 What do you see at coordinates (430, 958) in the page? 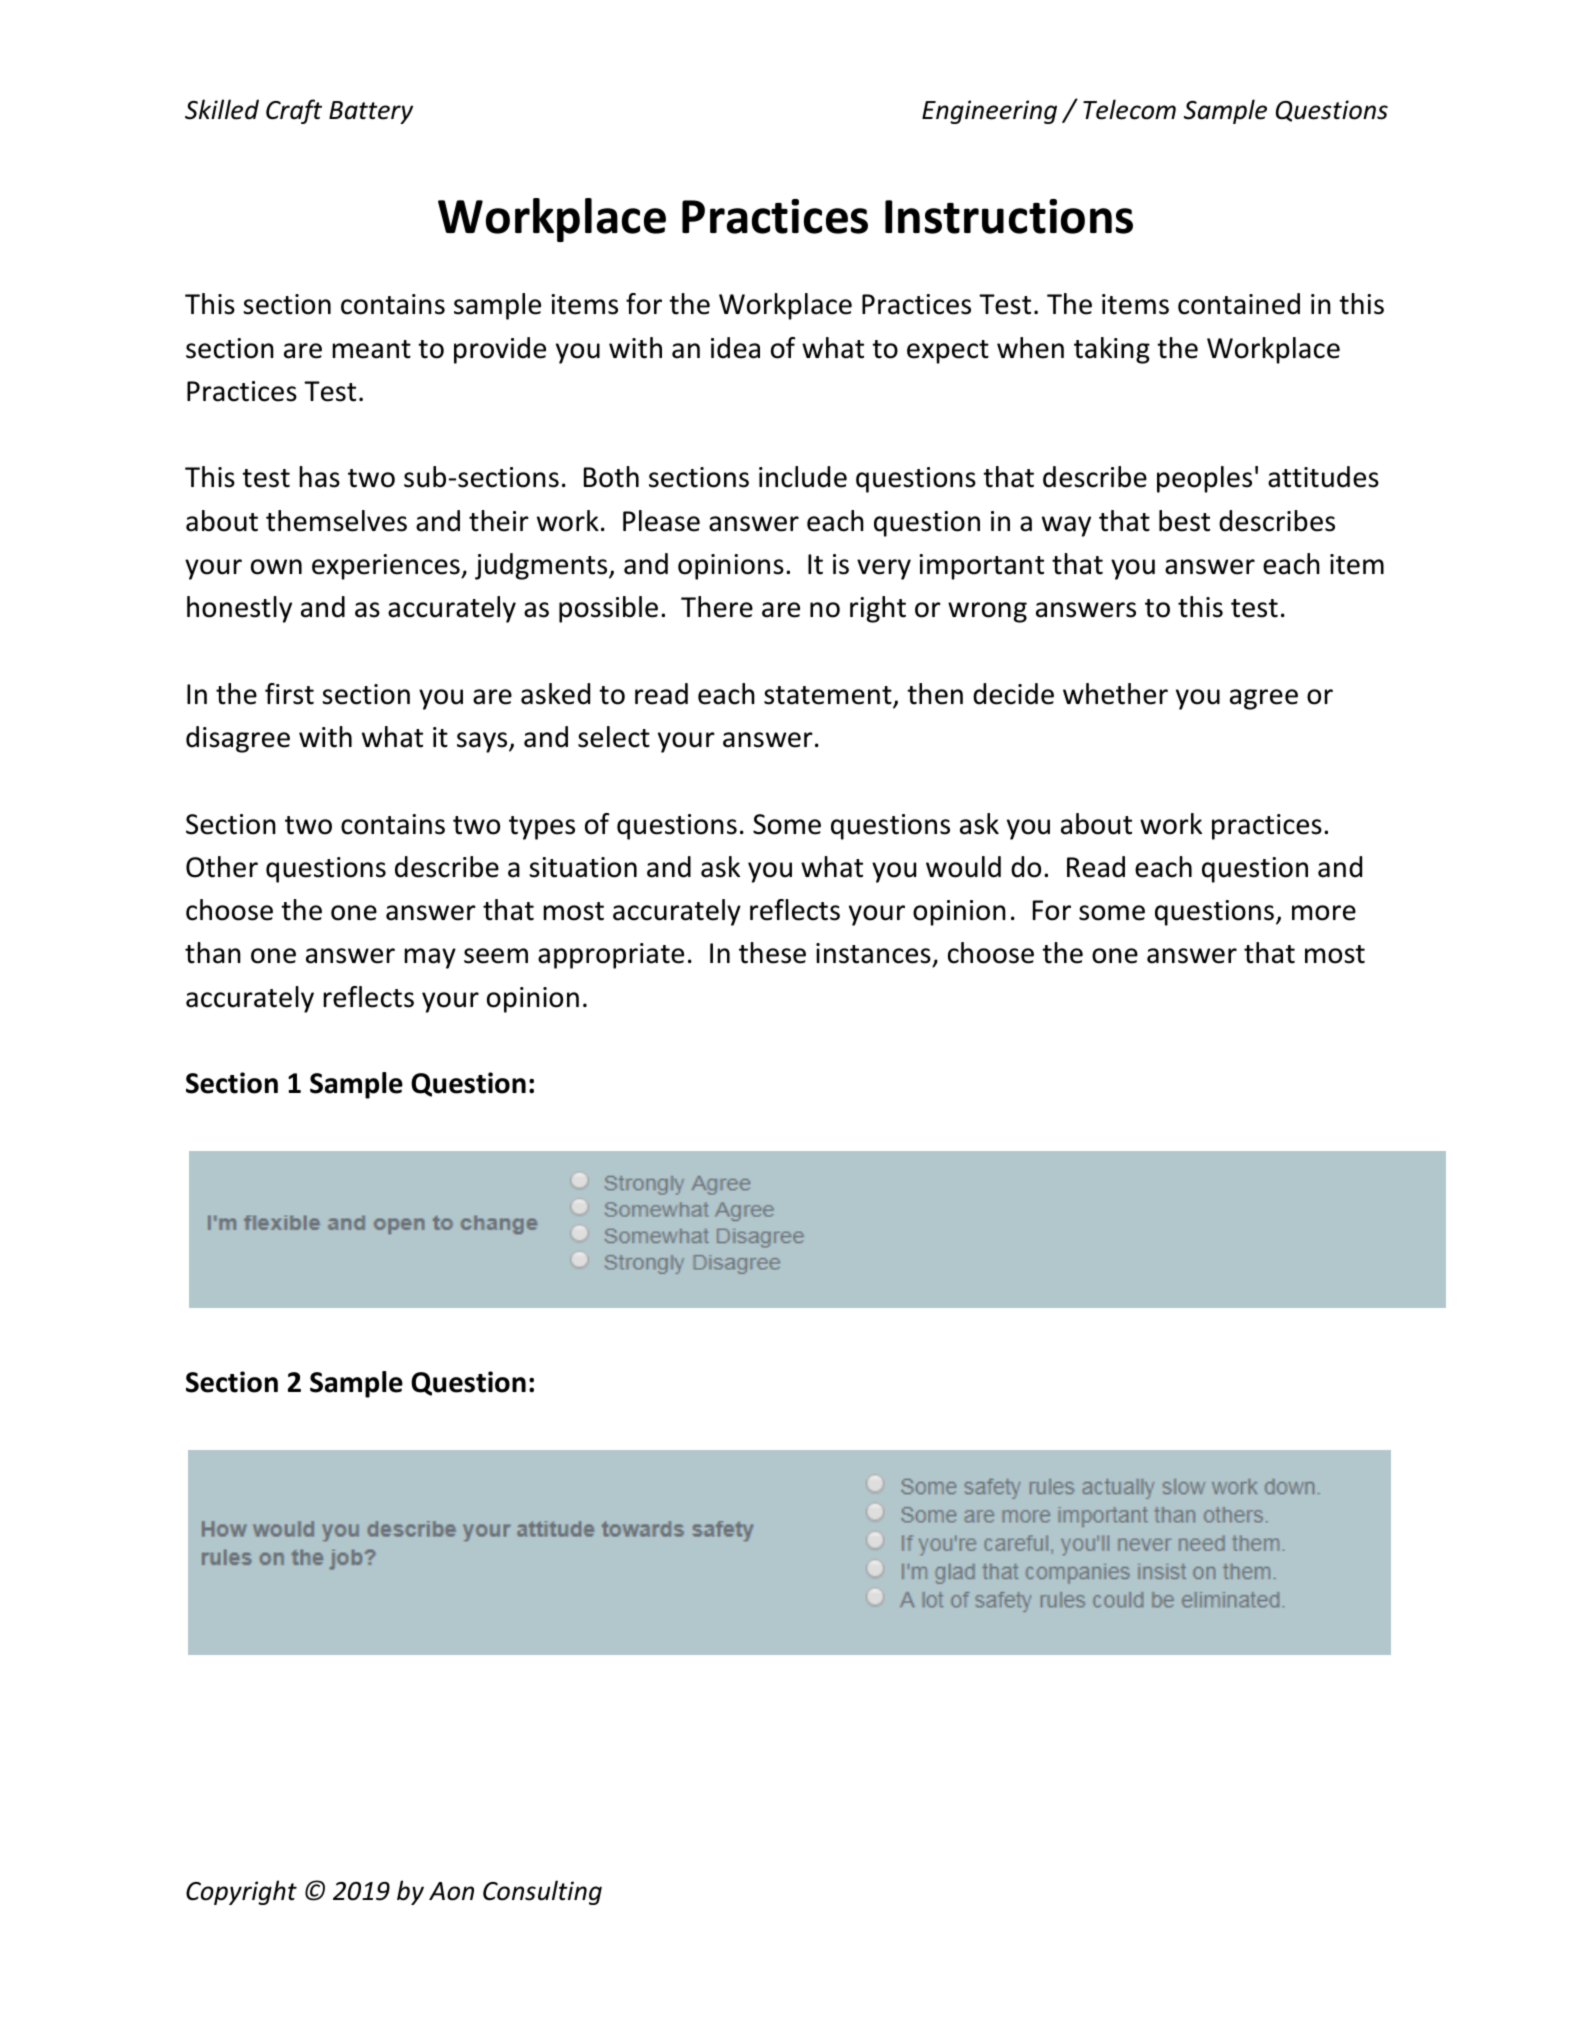
I see `may` at bounding box center [430, 958].
